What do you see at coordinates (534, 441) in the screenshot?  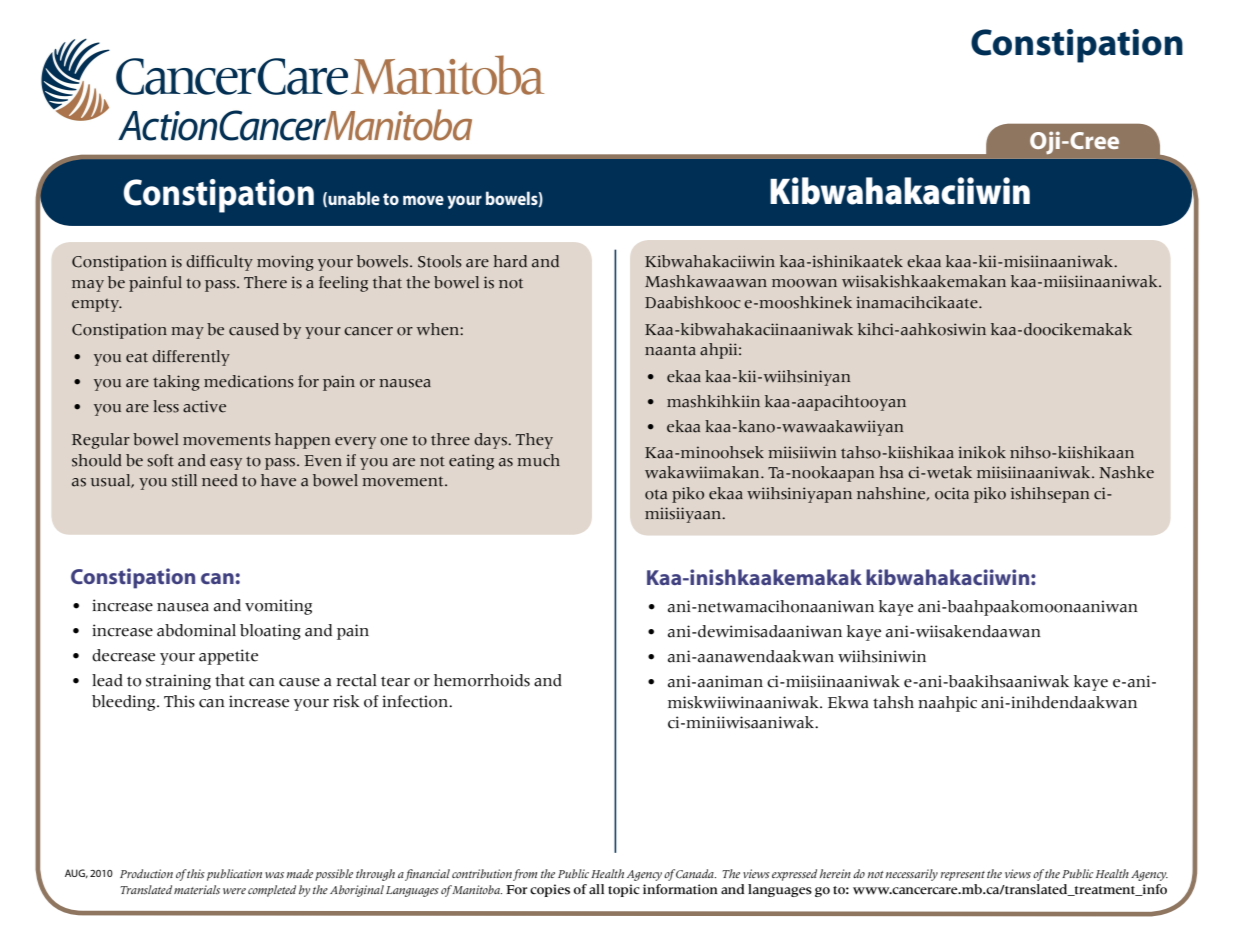 I see `They` at bounding box center [534, 441].
